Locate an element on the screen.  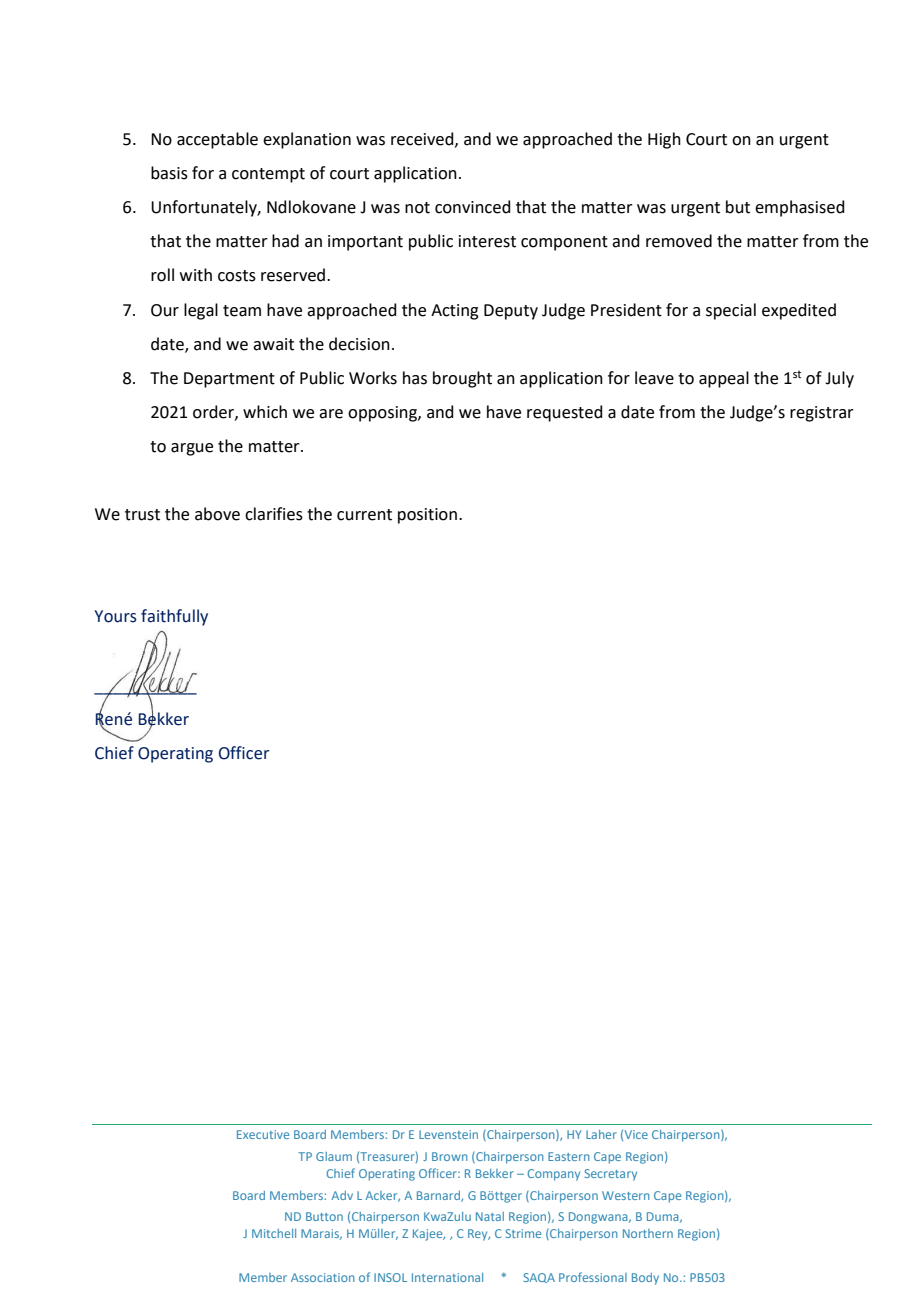
Northern is located at coordinates (648, 1233).
